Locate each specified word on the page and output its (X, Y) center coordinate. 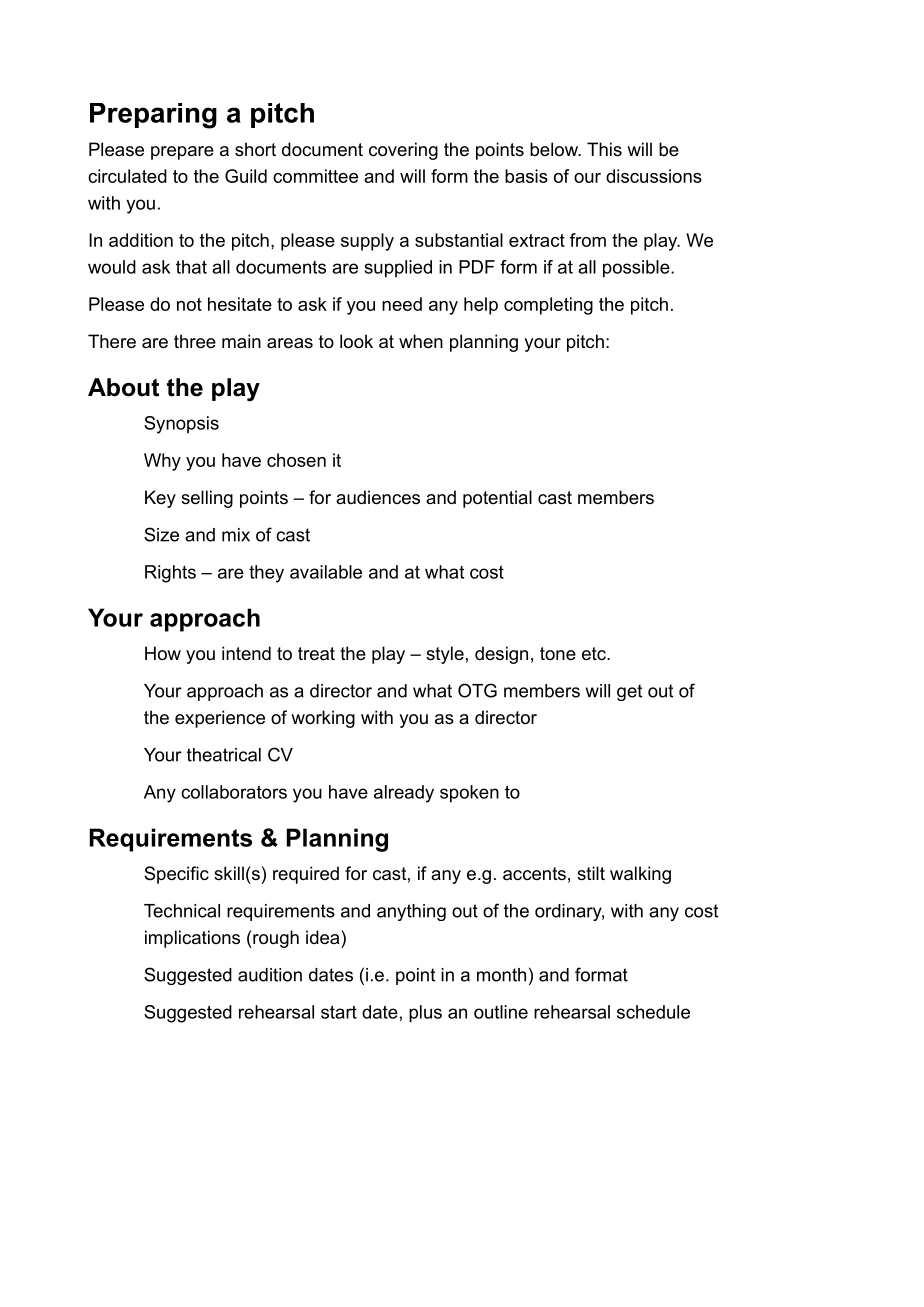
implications (192, 939)
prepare (182, 153)
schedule (653, 1012)
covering (403, 151)
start (339, 1012)
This (604, 149)
